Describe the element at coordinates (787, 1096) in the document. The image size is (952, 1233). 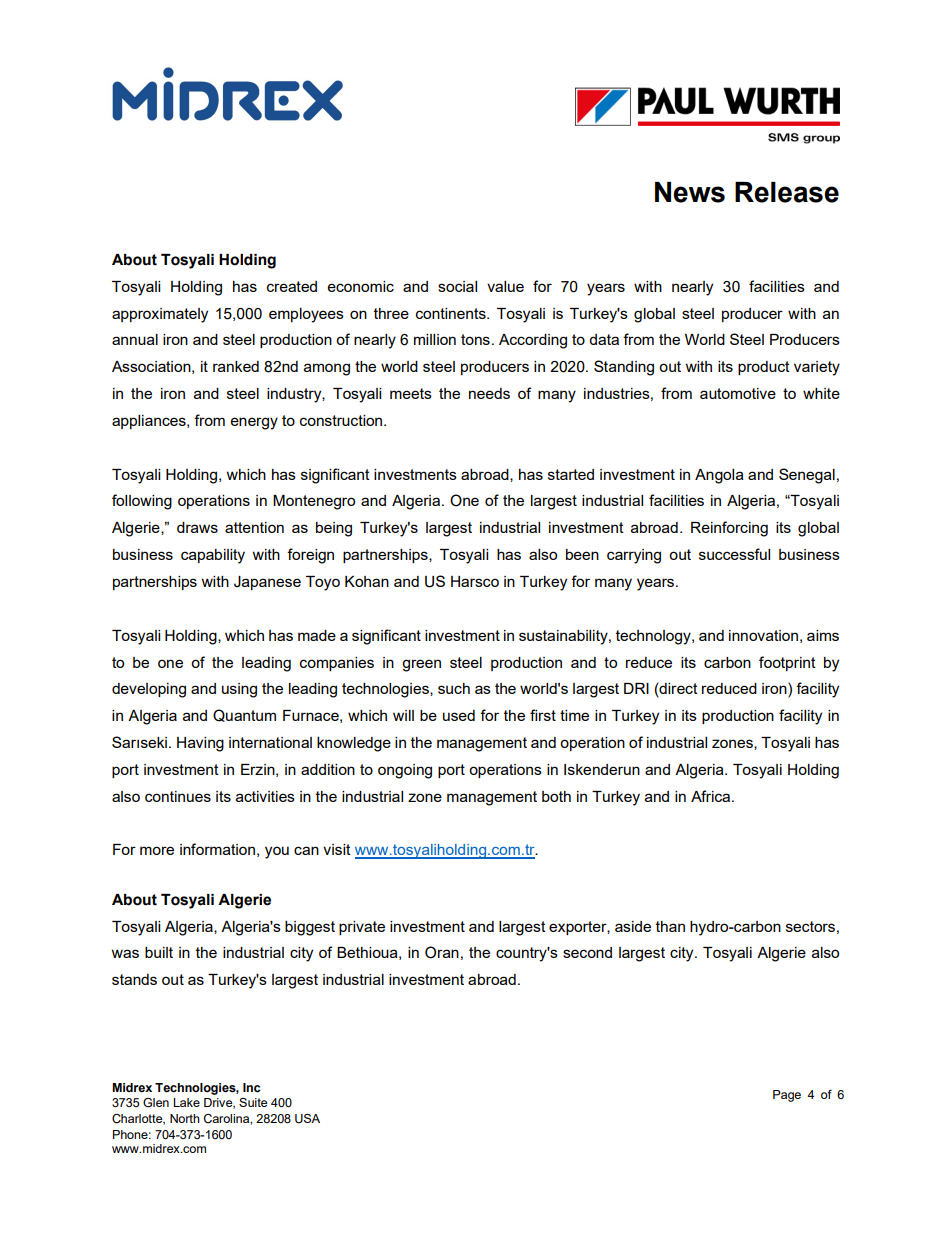
I see `Page` at that location.
